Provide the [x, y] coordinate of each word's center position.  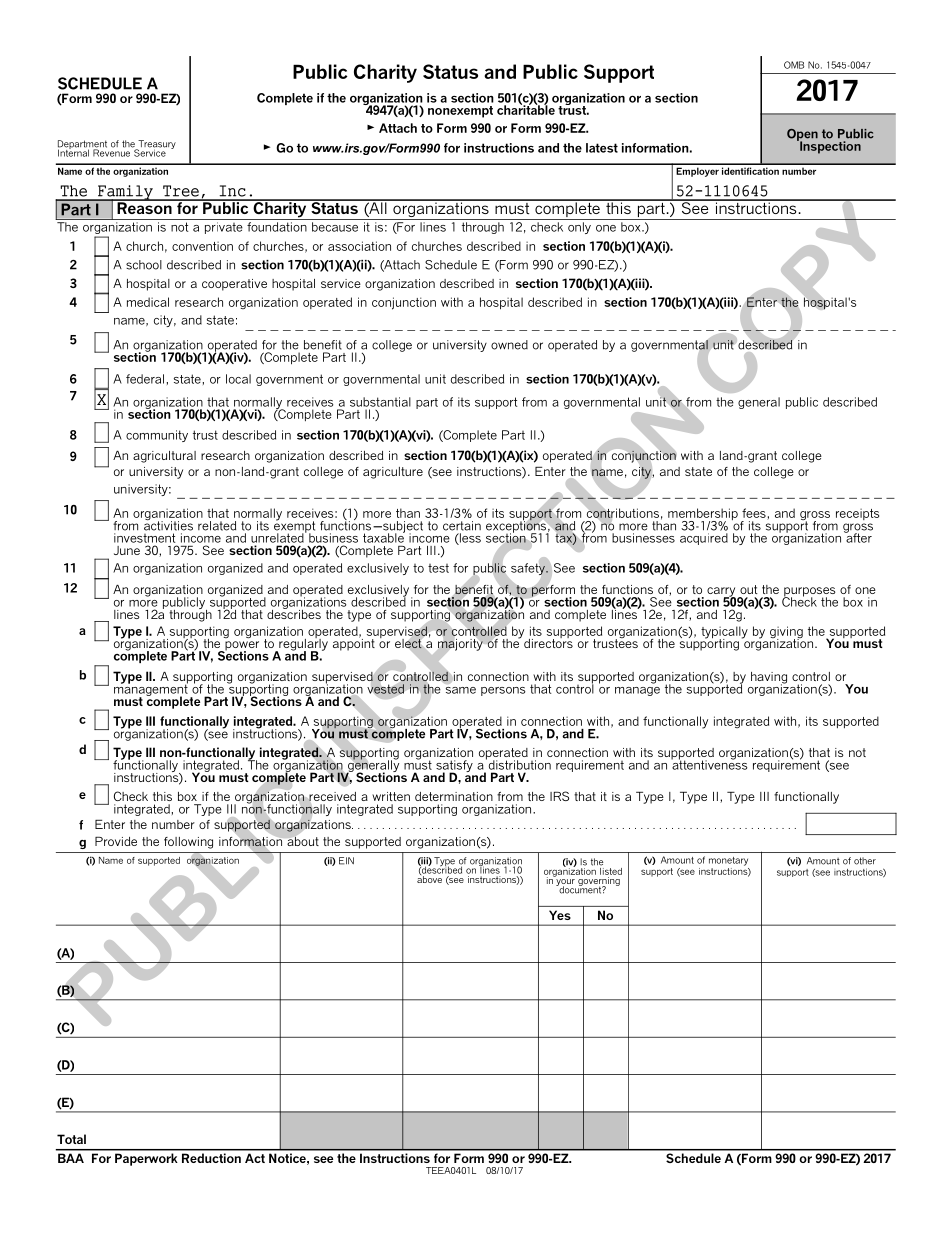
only [579, 228]
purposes [809, 593]
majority [460, 645]
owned [509, 345]
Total [71, 1139]
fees [754, 513]
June [127, 550]
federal [145, 379]
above [429, 878]
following [188, 843]
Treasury [156, 146]
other [865, 861]
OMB [794, 65]
